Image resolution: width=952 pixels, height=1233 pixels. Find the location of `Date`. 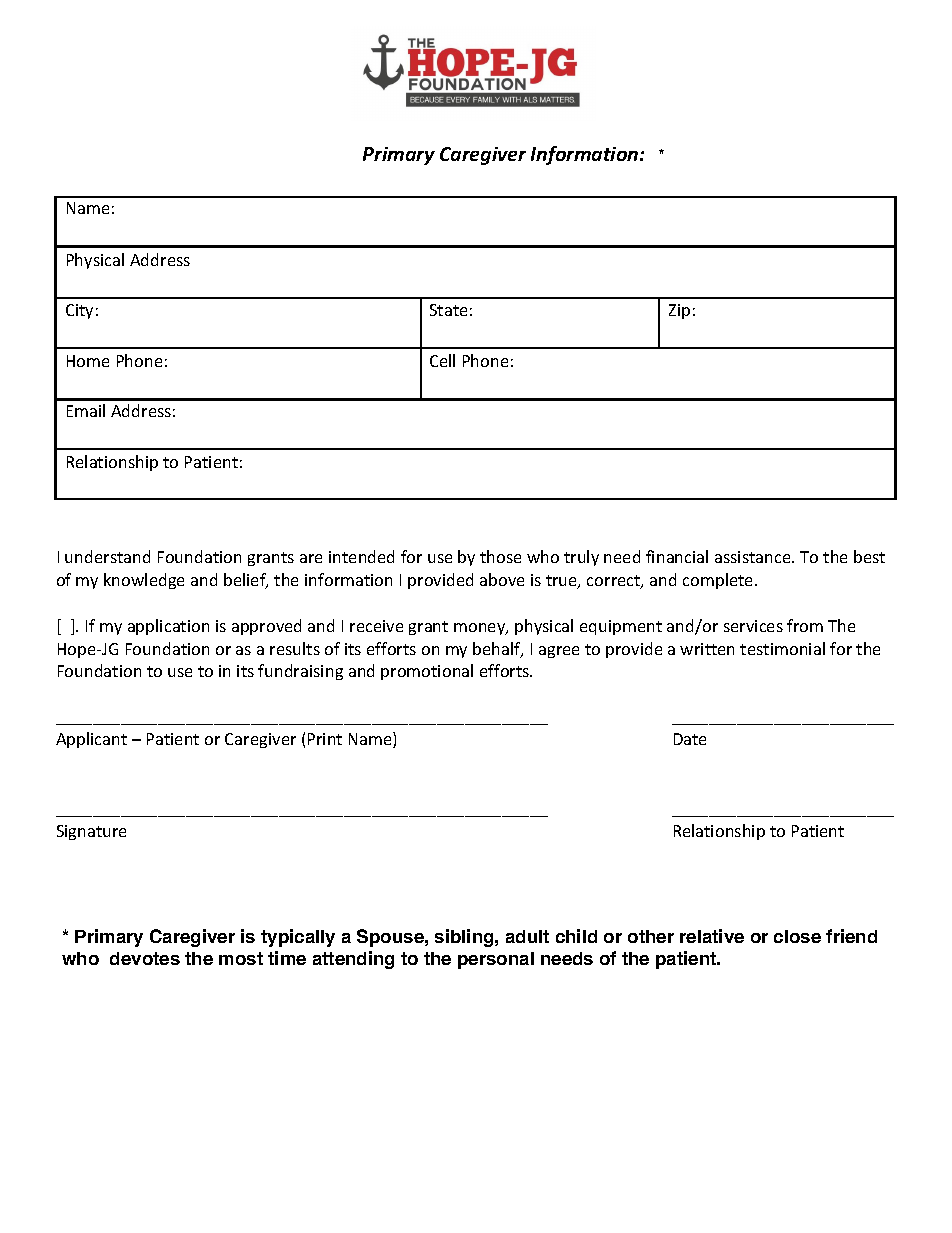

Date is located at coordinates (690, 739).
